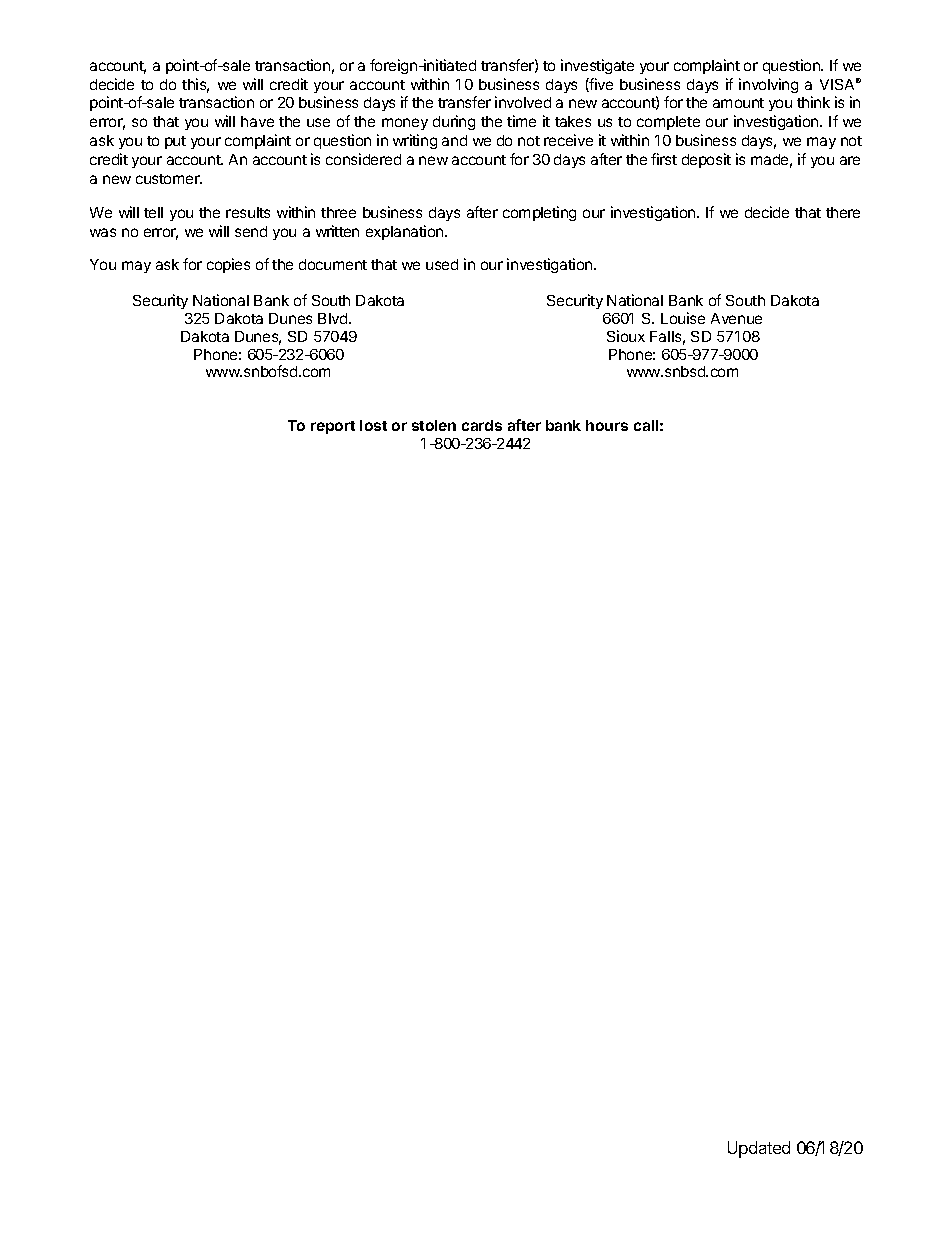 This document has width=952, height=1233. What do you see at coordinates (607, 425) in the document?
I see `hours` at bounding box center [607, 425].
